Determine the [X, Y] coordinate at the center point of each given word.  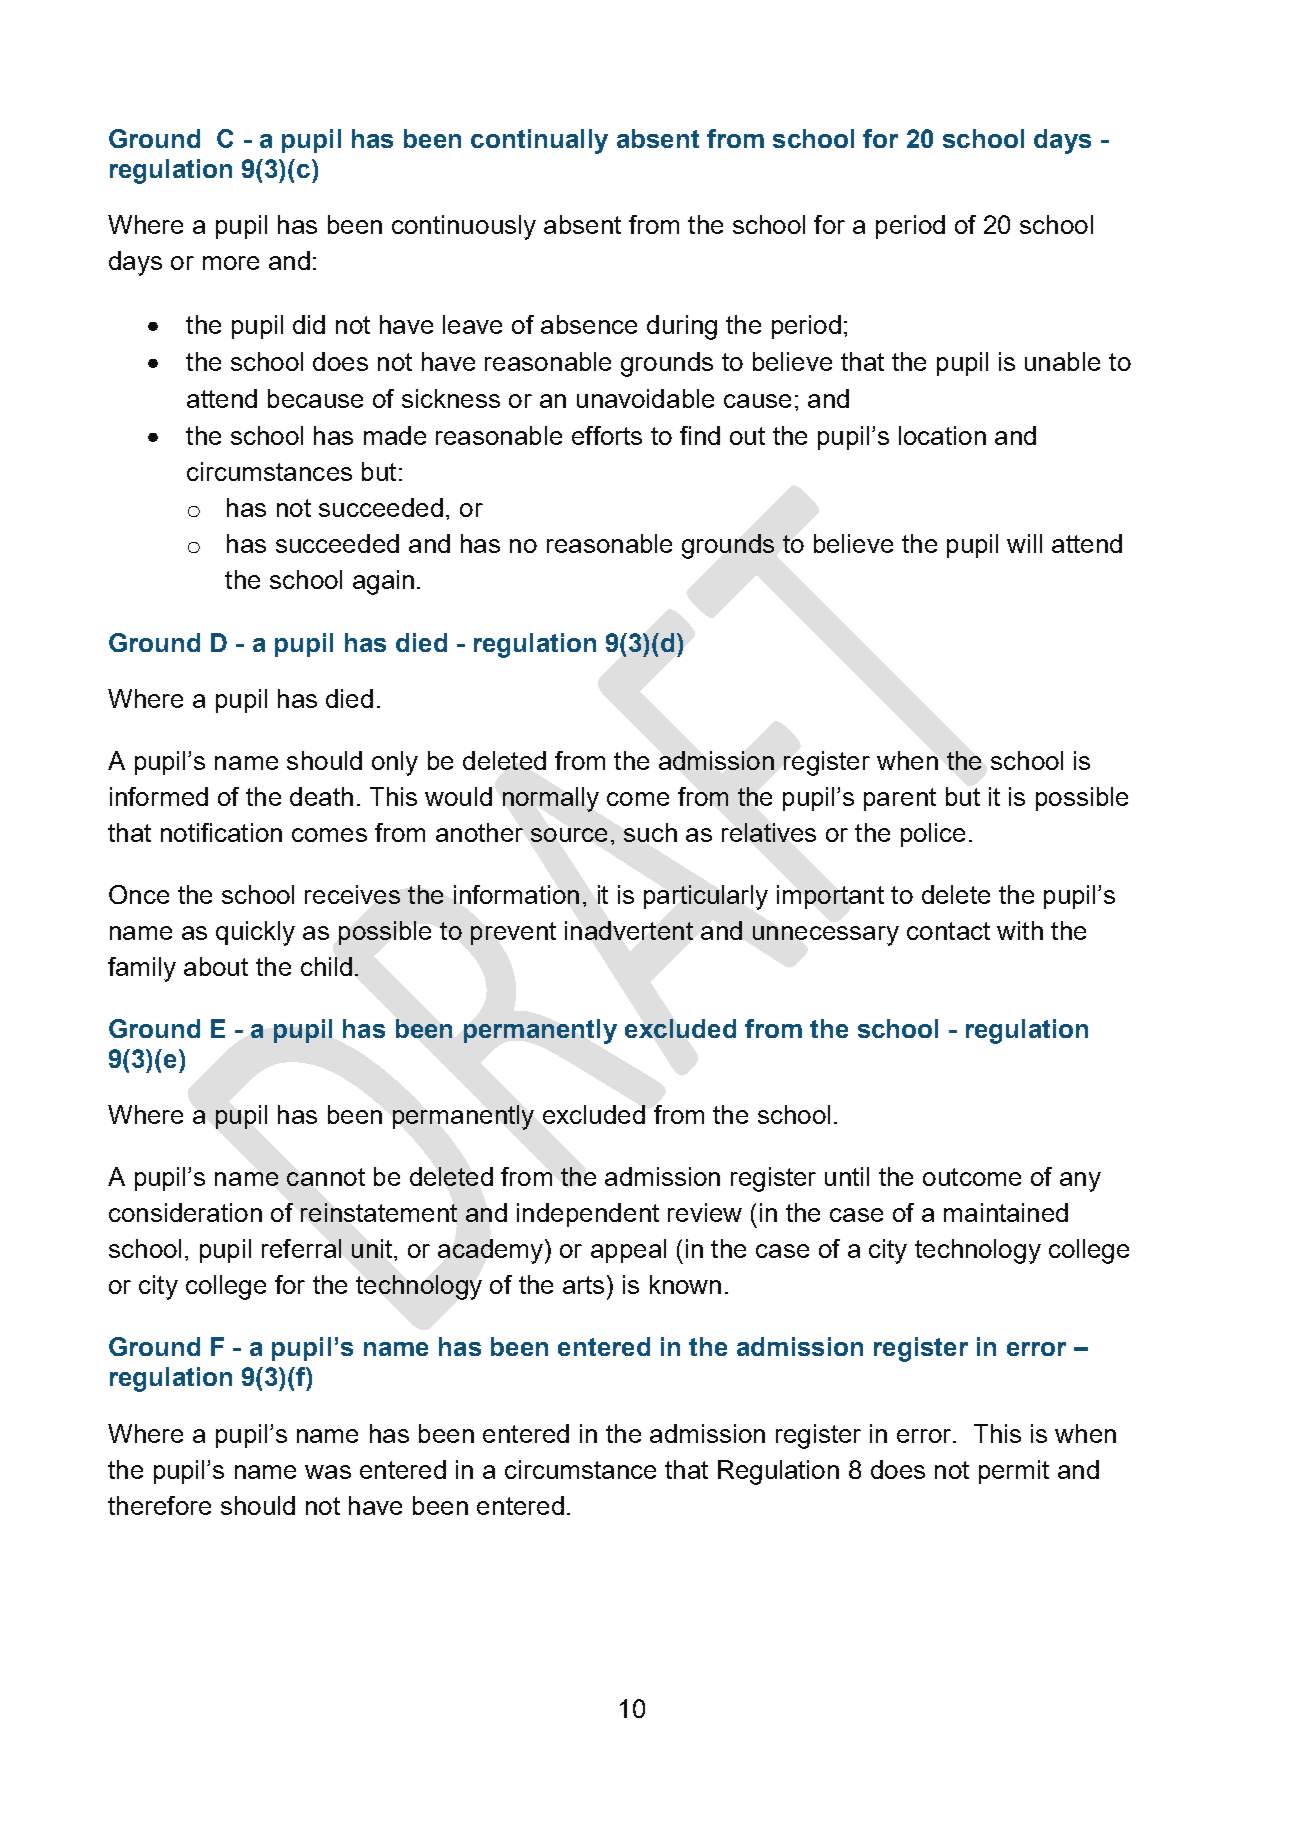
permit [1014, 1472]
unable [1062, 361]
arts [583, 1285]
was [328, 1472]
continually [539, 141]
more [231, 263]
